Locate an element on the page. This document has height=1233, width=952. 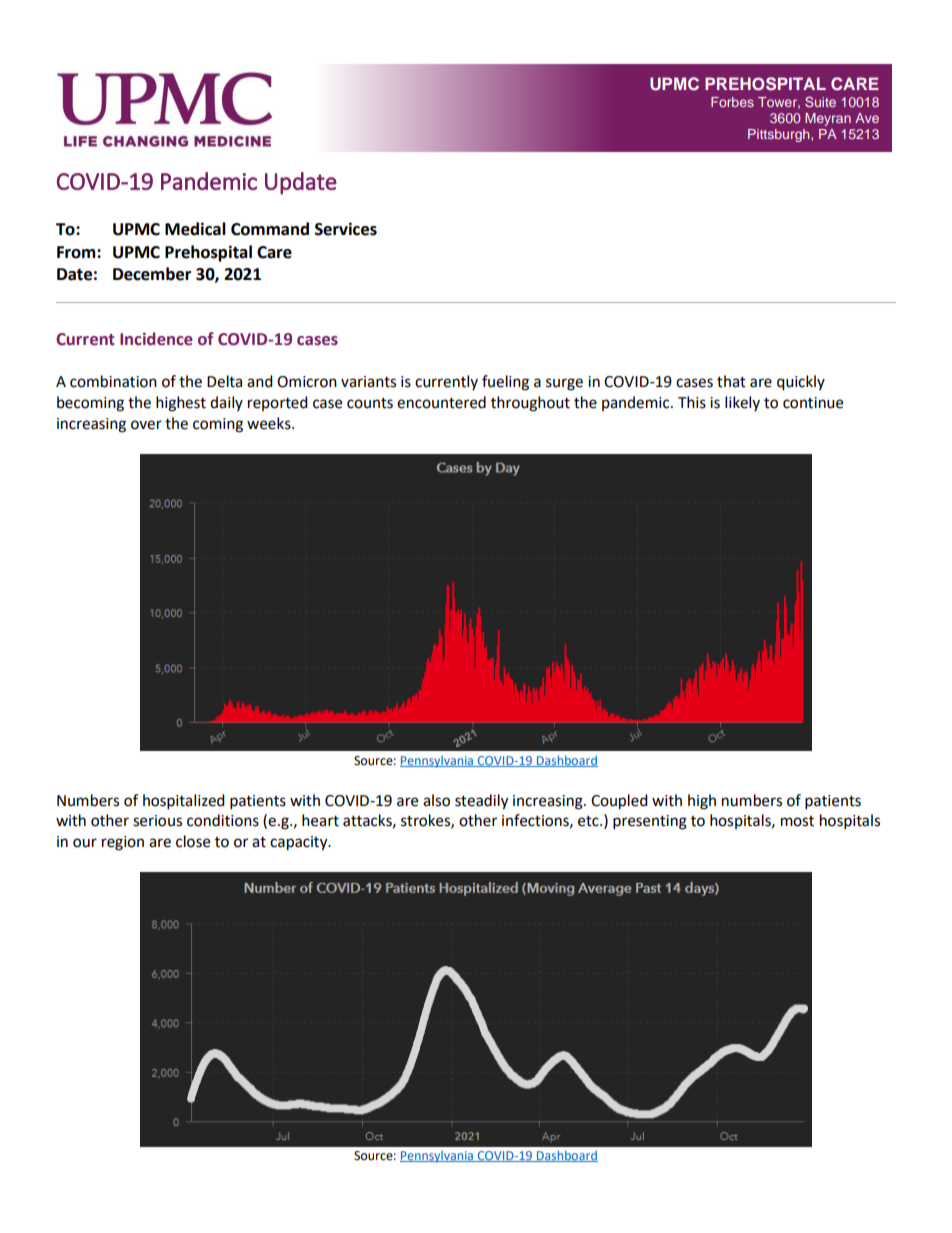
continue is located at coordinates (813, 403).
